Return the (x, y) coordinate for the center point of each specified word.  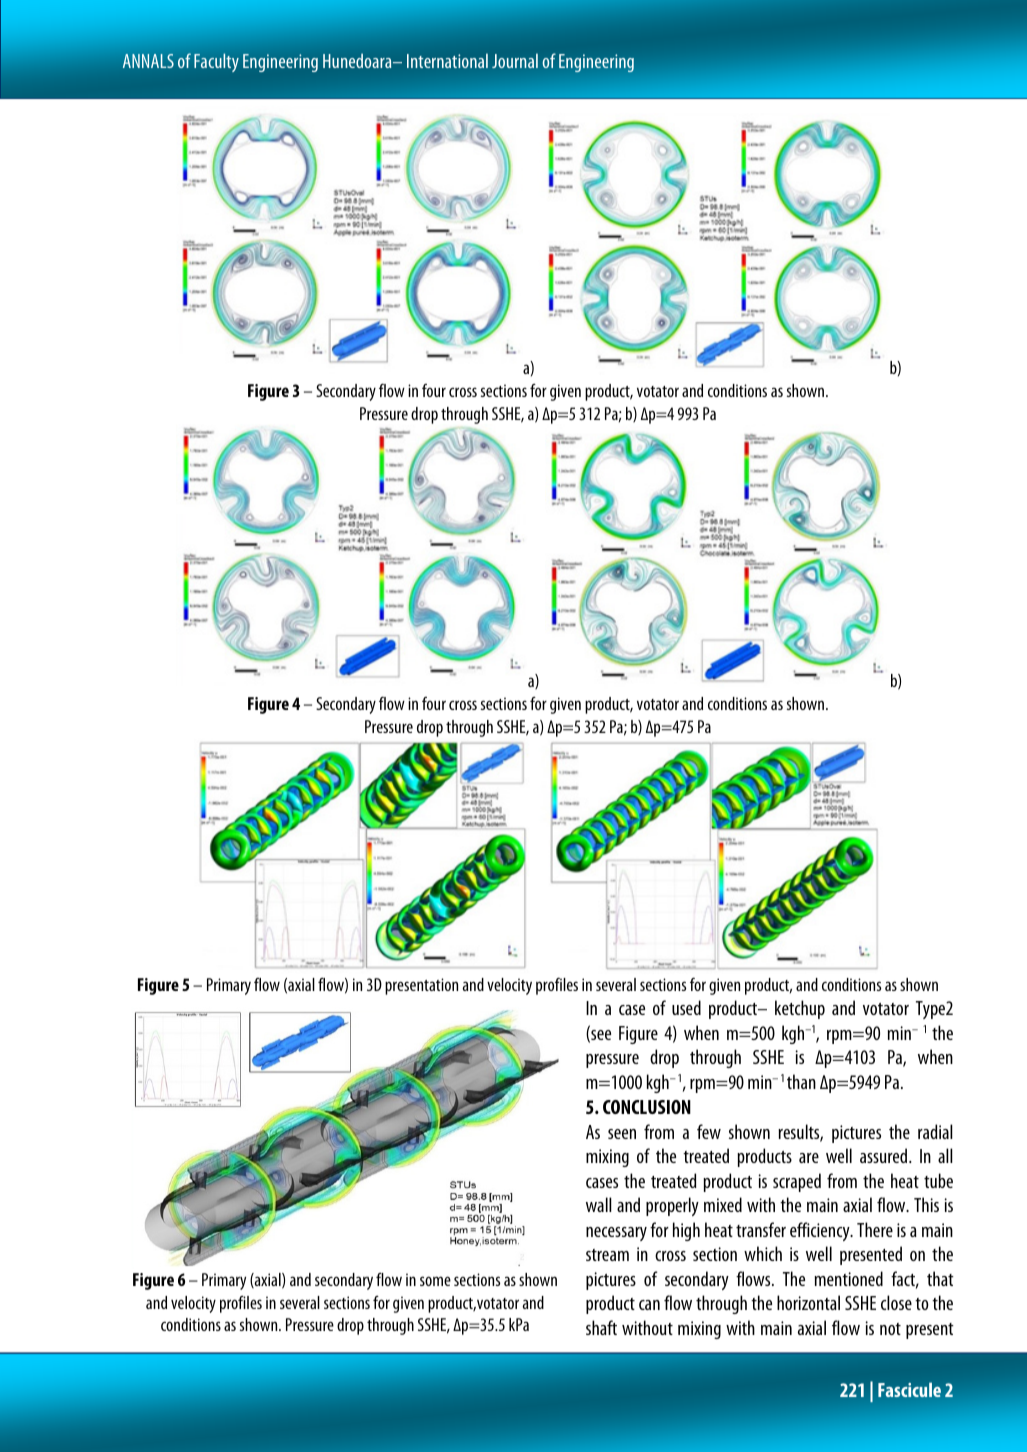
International (447, 61)
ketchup (800, 1009)
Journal (515, 61)
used (686, 1007)
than (801, 1081)
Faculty (216, 62)
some (435, 1281)
